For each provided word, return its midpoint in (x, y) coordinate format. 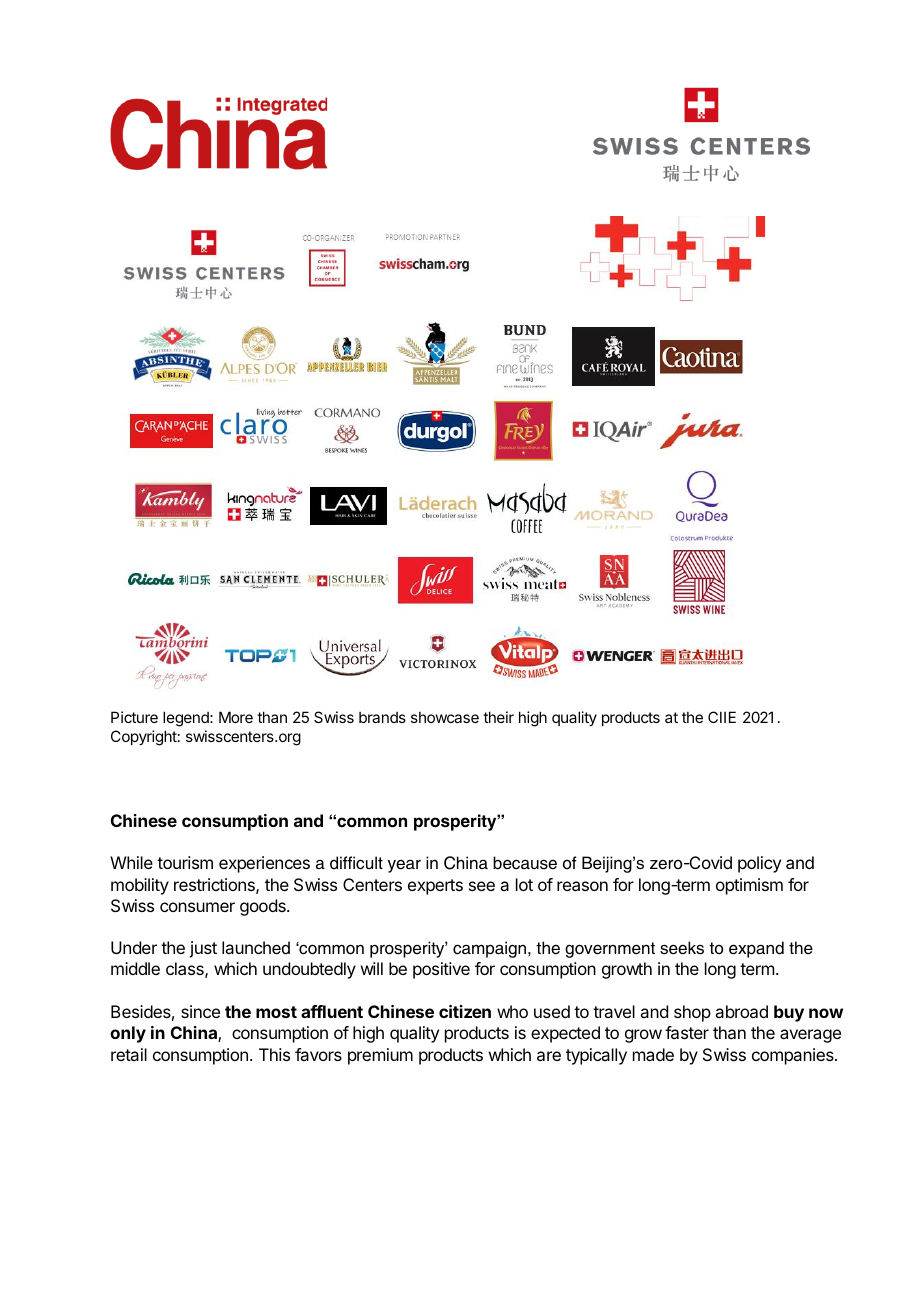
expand (756, 949)
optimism (749, 886)
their (498, 717)
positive (441, 970)
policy (759, 864)
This (274, 1054)
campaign (489, 949)
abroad (741, 1011)
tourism (185, 862)
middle (135, 968)
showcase (445, 717)
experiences (264, 864)
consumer (197, 907)
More (236, 717)
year (404, 866)
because (525, 863)
